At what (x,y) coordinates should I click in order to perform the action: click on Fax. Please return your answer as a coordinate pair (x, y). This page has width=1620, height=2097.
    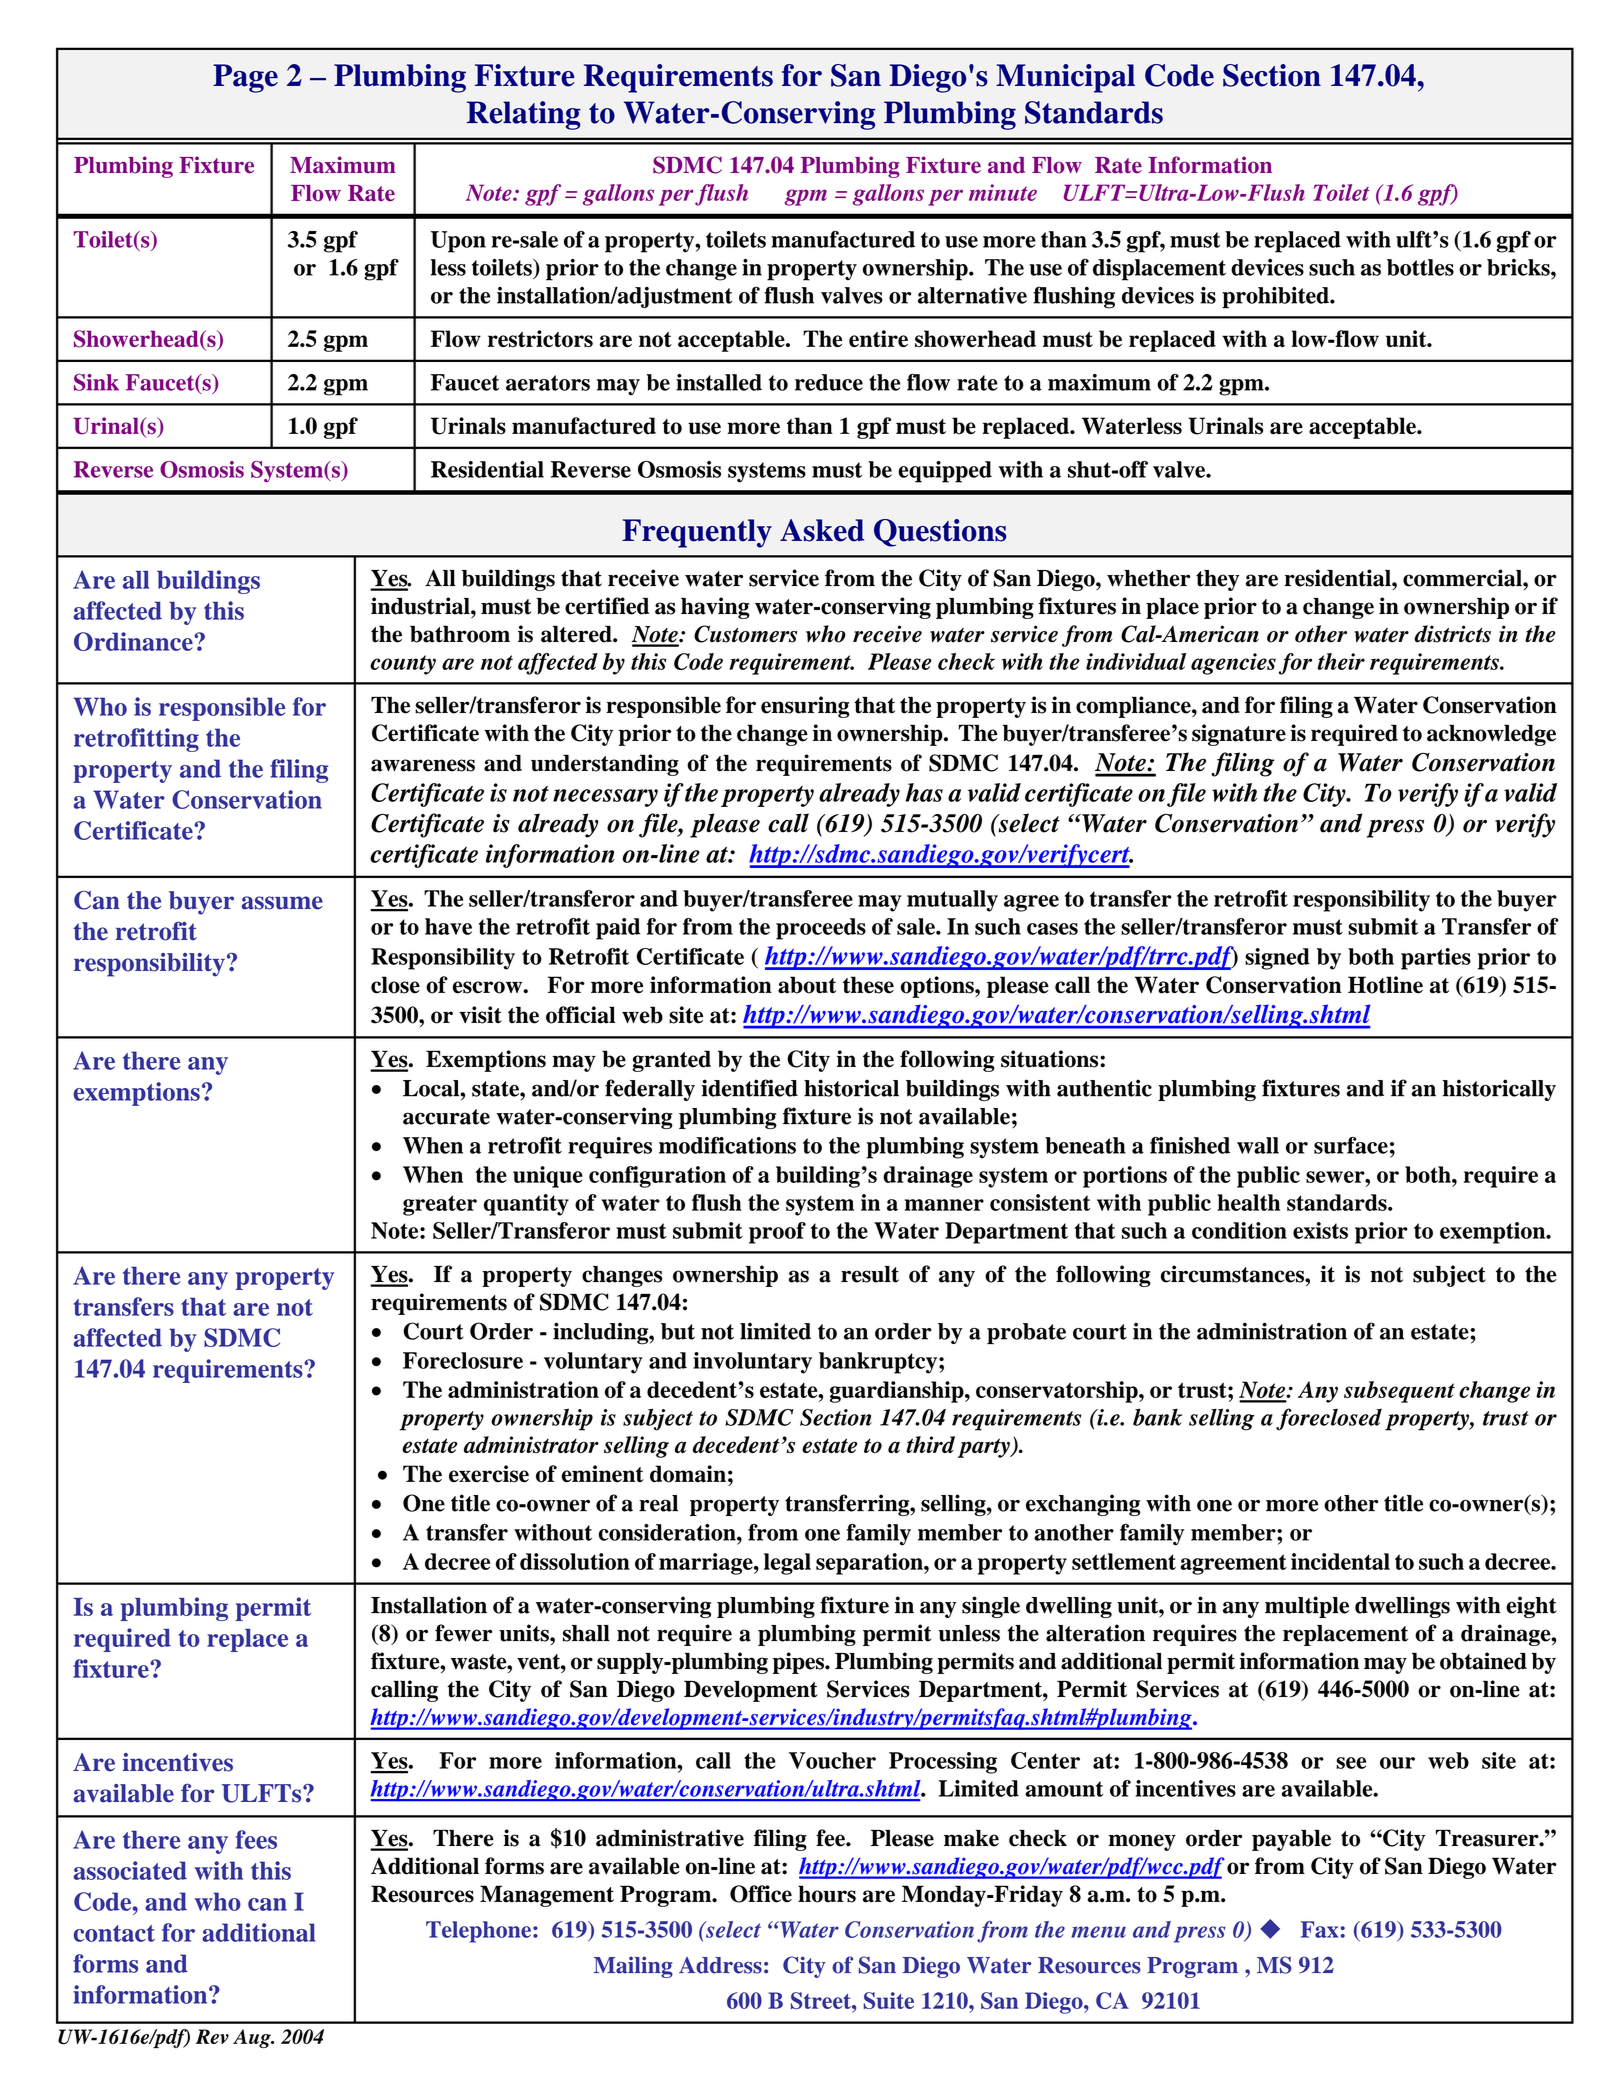
    Looking at the image, I should click on (1321, 1929).
